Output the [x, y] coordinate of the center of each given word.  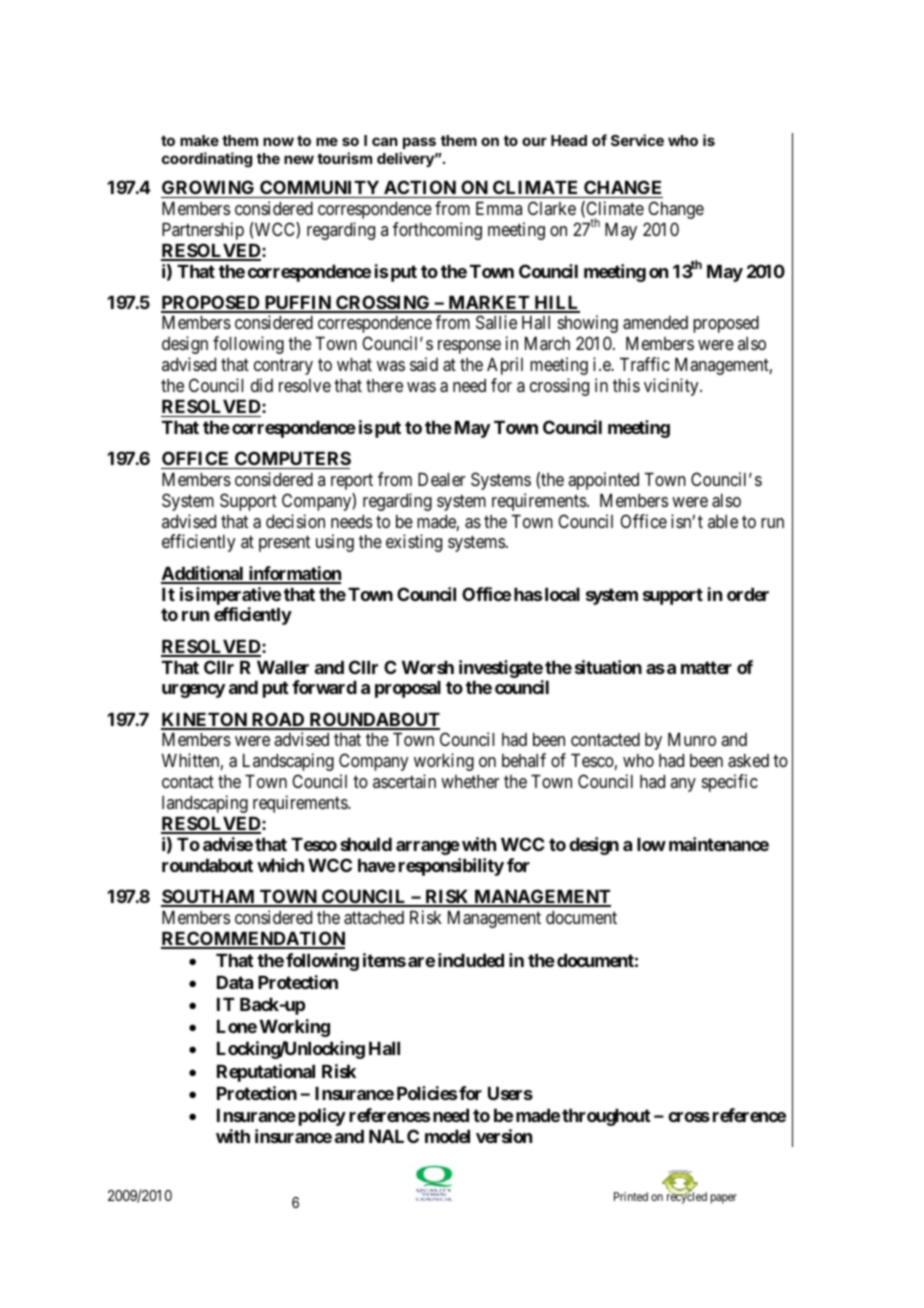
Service [637, 140]
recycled [687, 1197]
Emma [499, 208]
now [278, 141]
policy [322, 1117]
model [447, 1136]
